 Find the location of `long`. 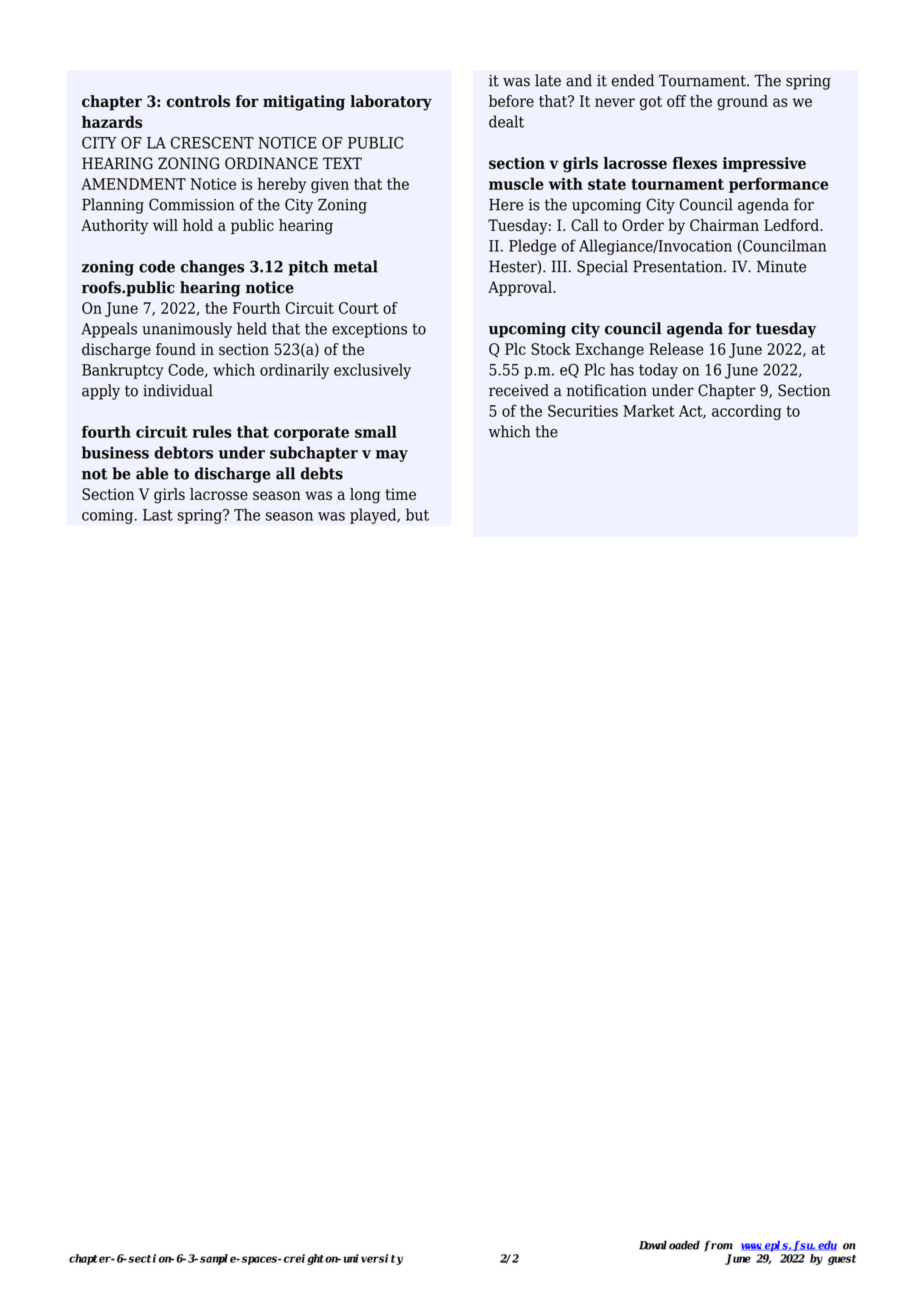

long is located at coordinates (365, 496).
